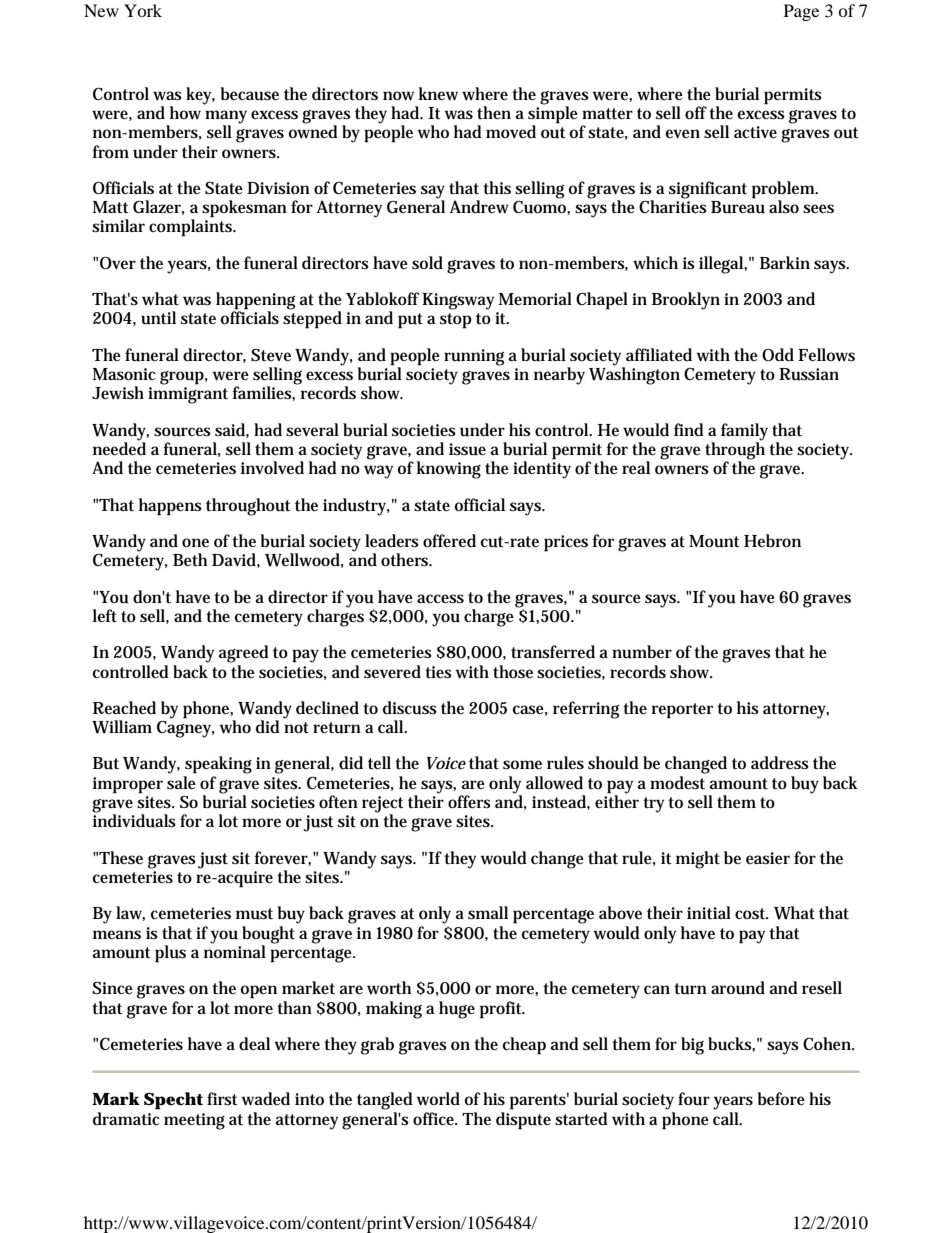 Image resolution: width=952 pixels, height=1233 pixels. I want to click on offered, so click(449, 540).
